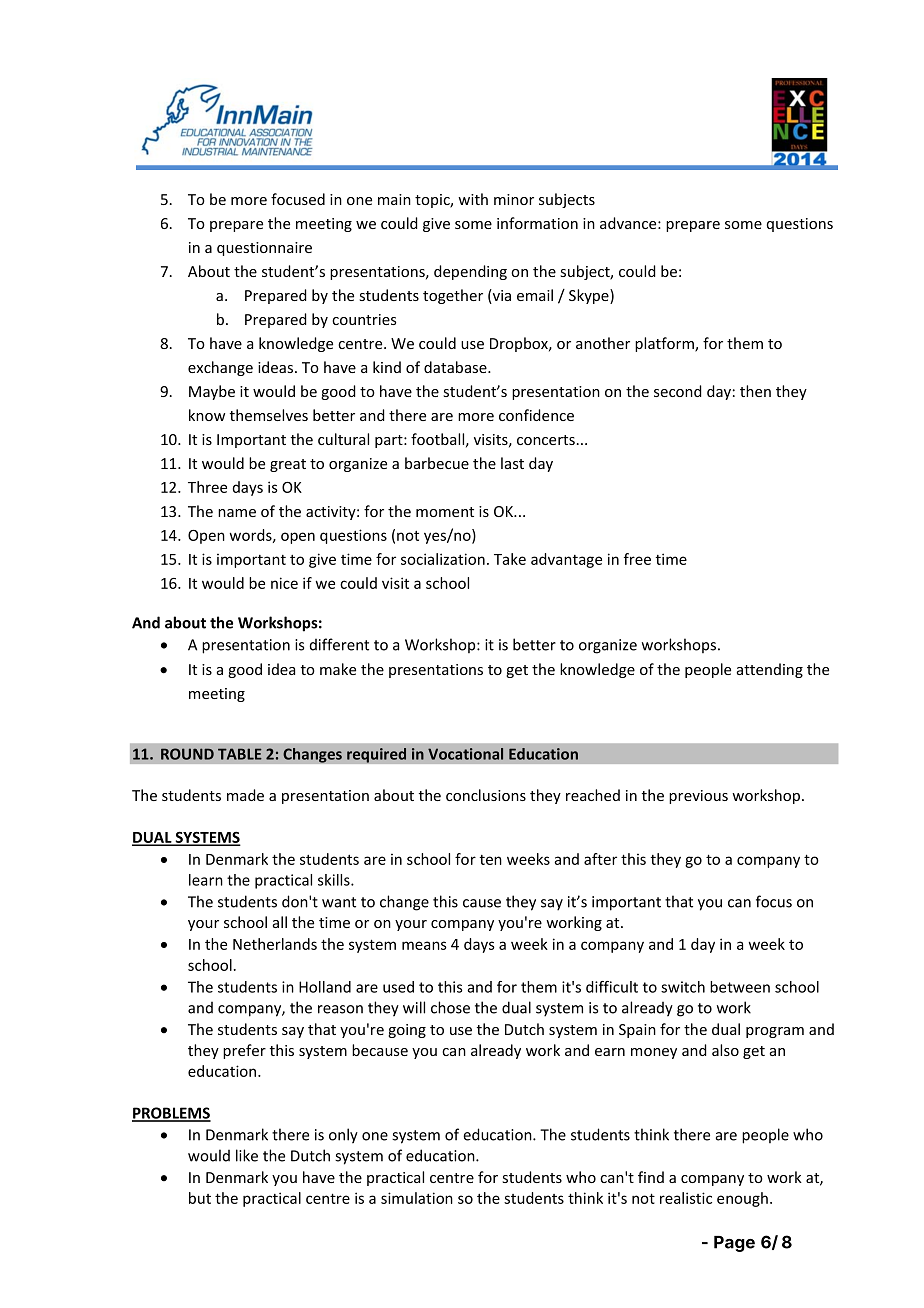 The image size is (924, 1308). What do you see at coordinates (686, 1198) in the screenshot?
I see `realistic` at bounding box center [686, 1198].
